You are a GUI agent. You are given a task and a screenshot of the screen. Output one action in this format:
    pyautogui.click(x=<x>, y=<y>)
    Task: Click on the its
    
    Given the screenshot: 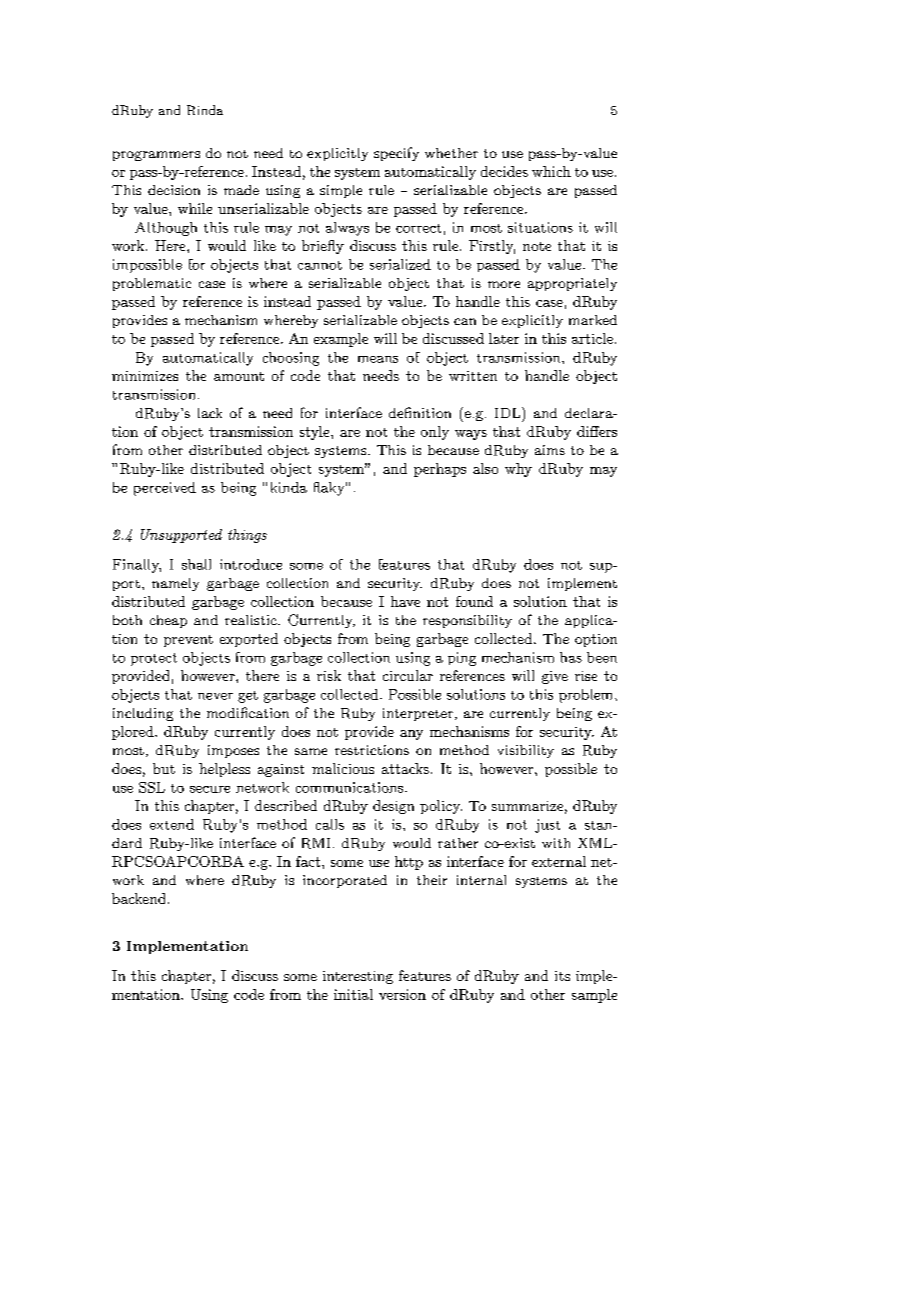 What is the action you would take?
    pyautogui.click(x=562, y=976)
